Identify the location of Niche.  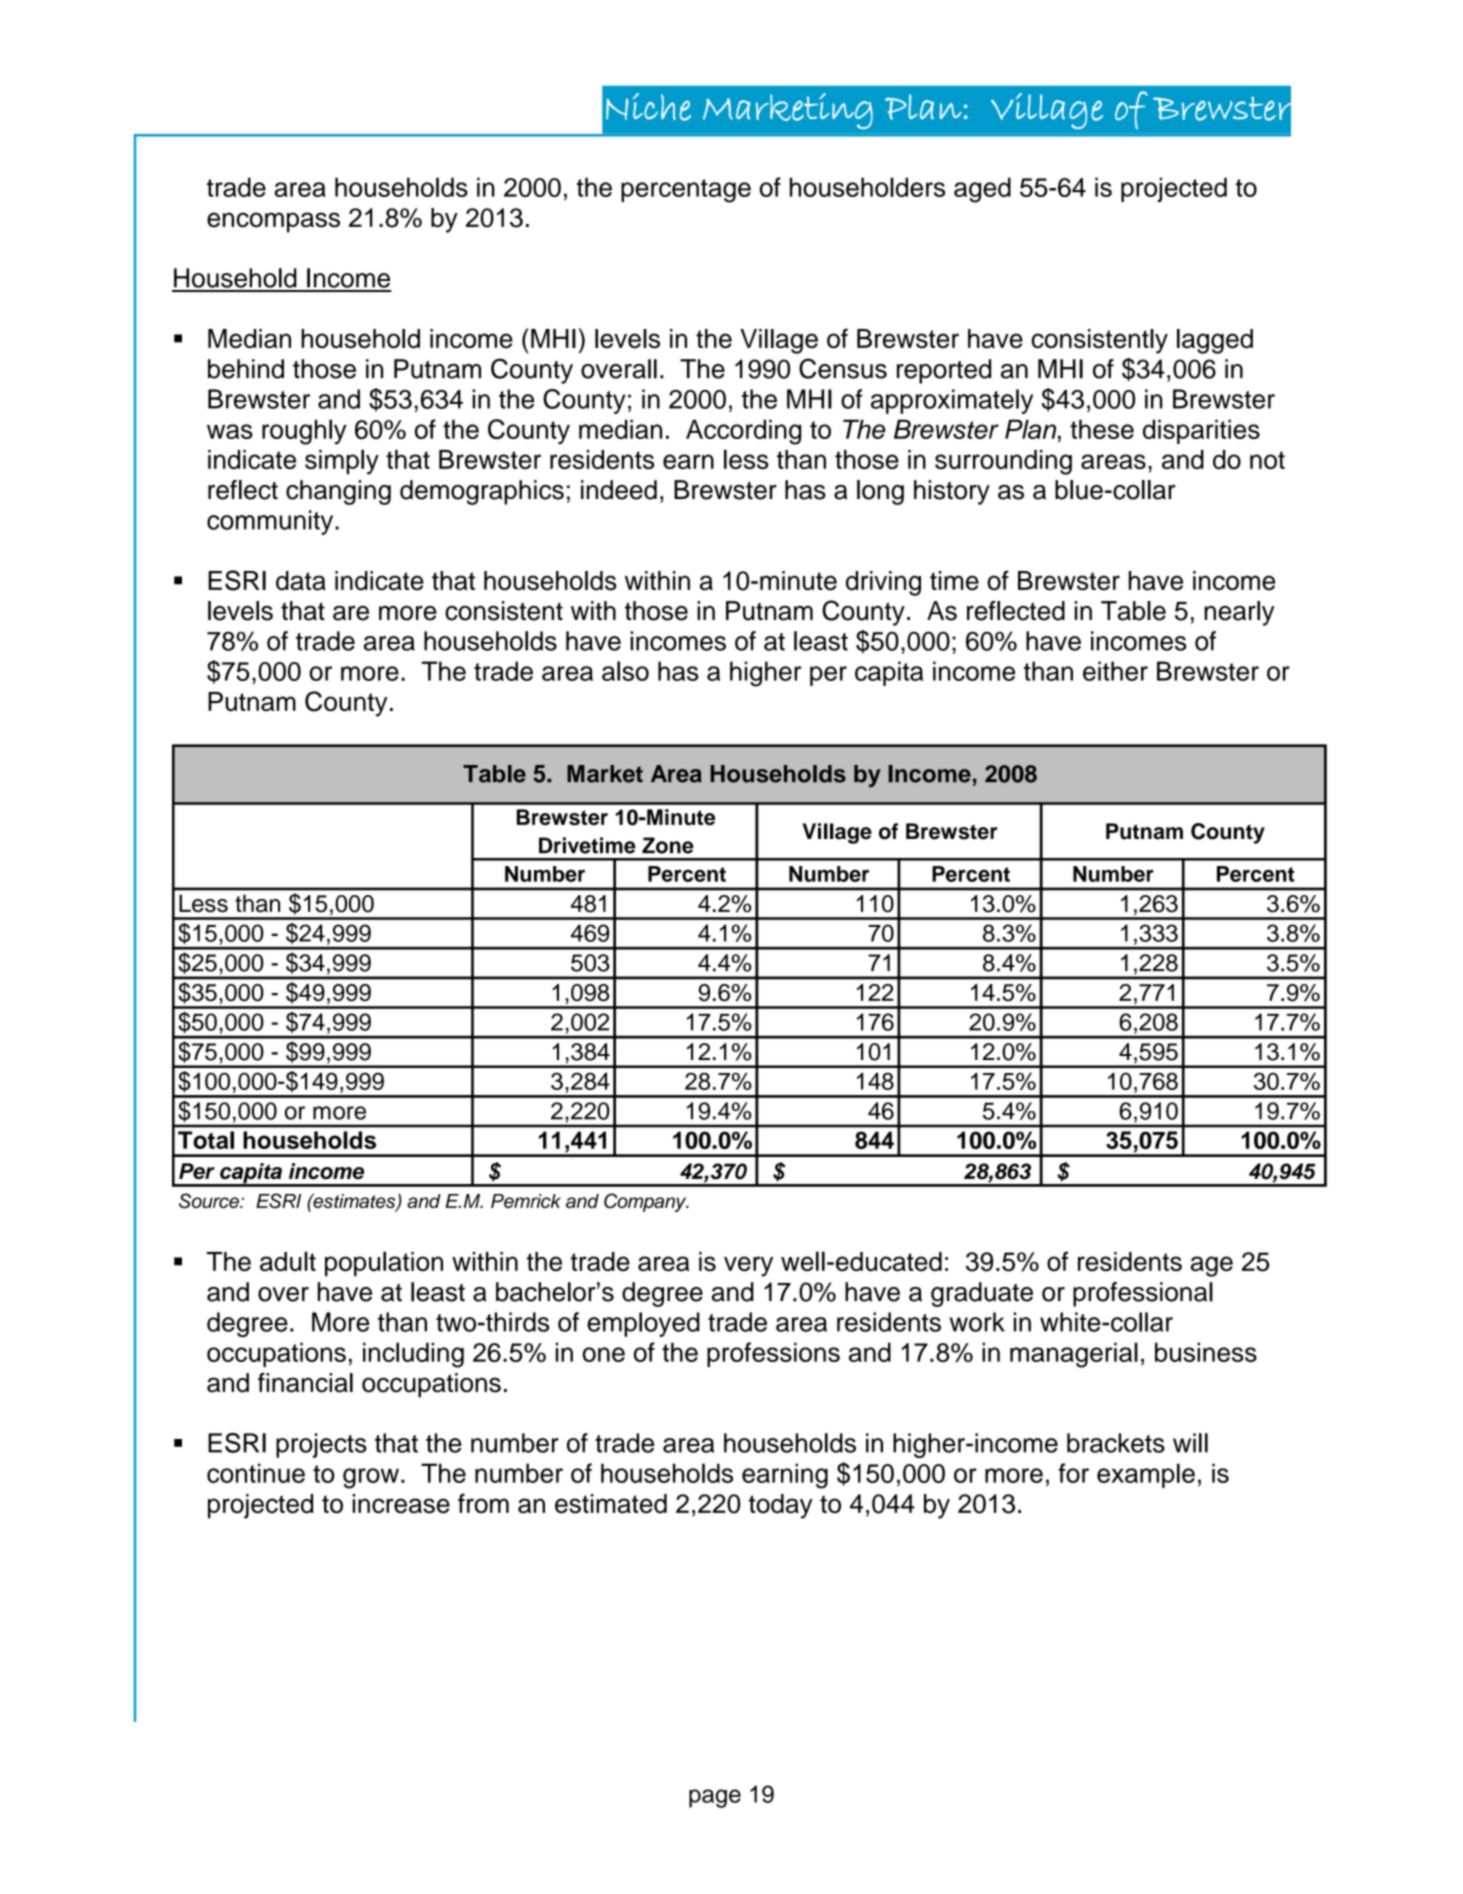
(648, 107).
